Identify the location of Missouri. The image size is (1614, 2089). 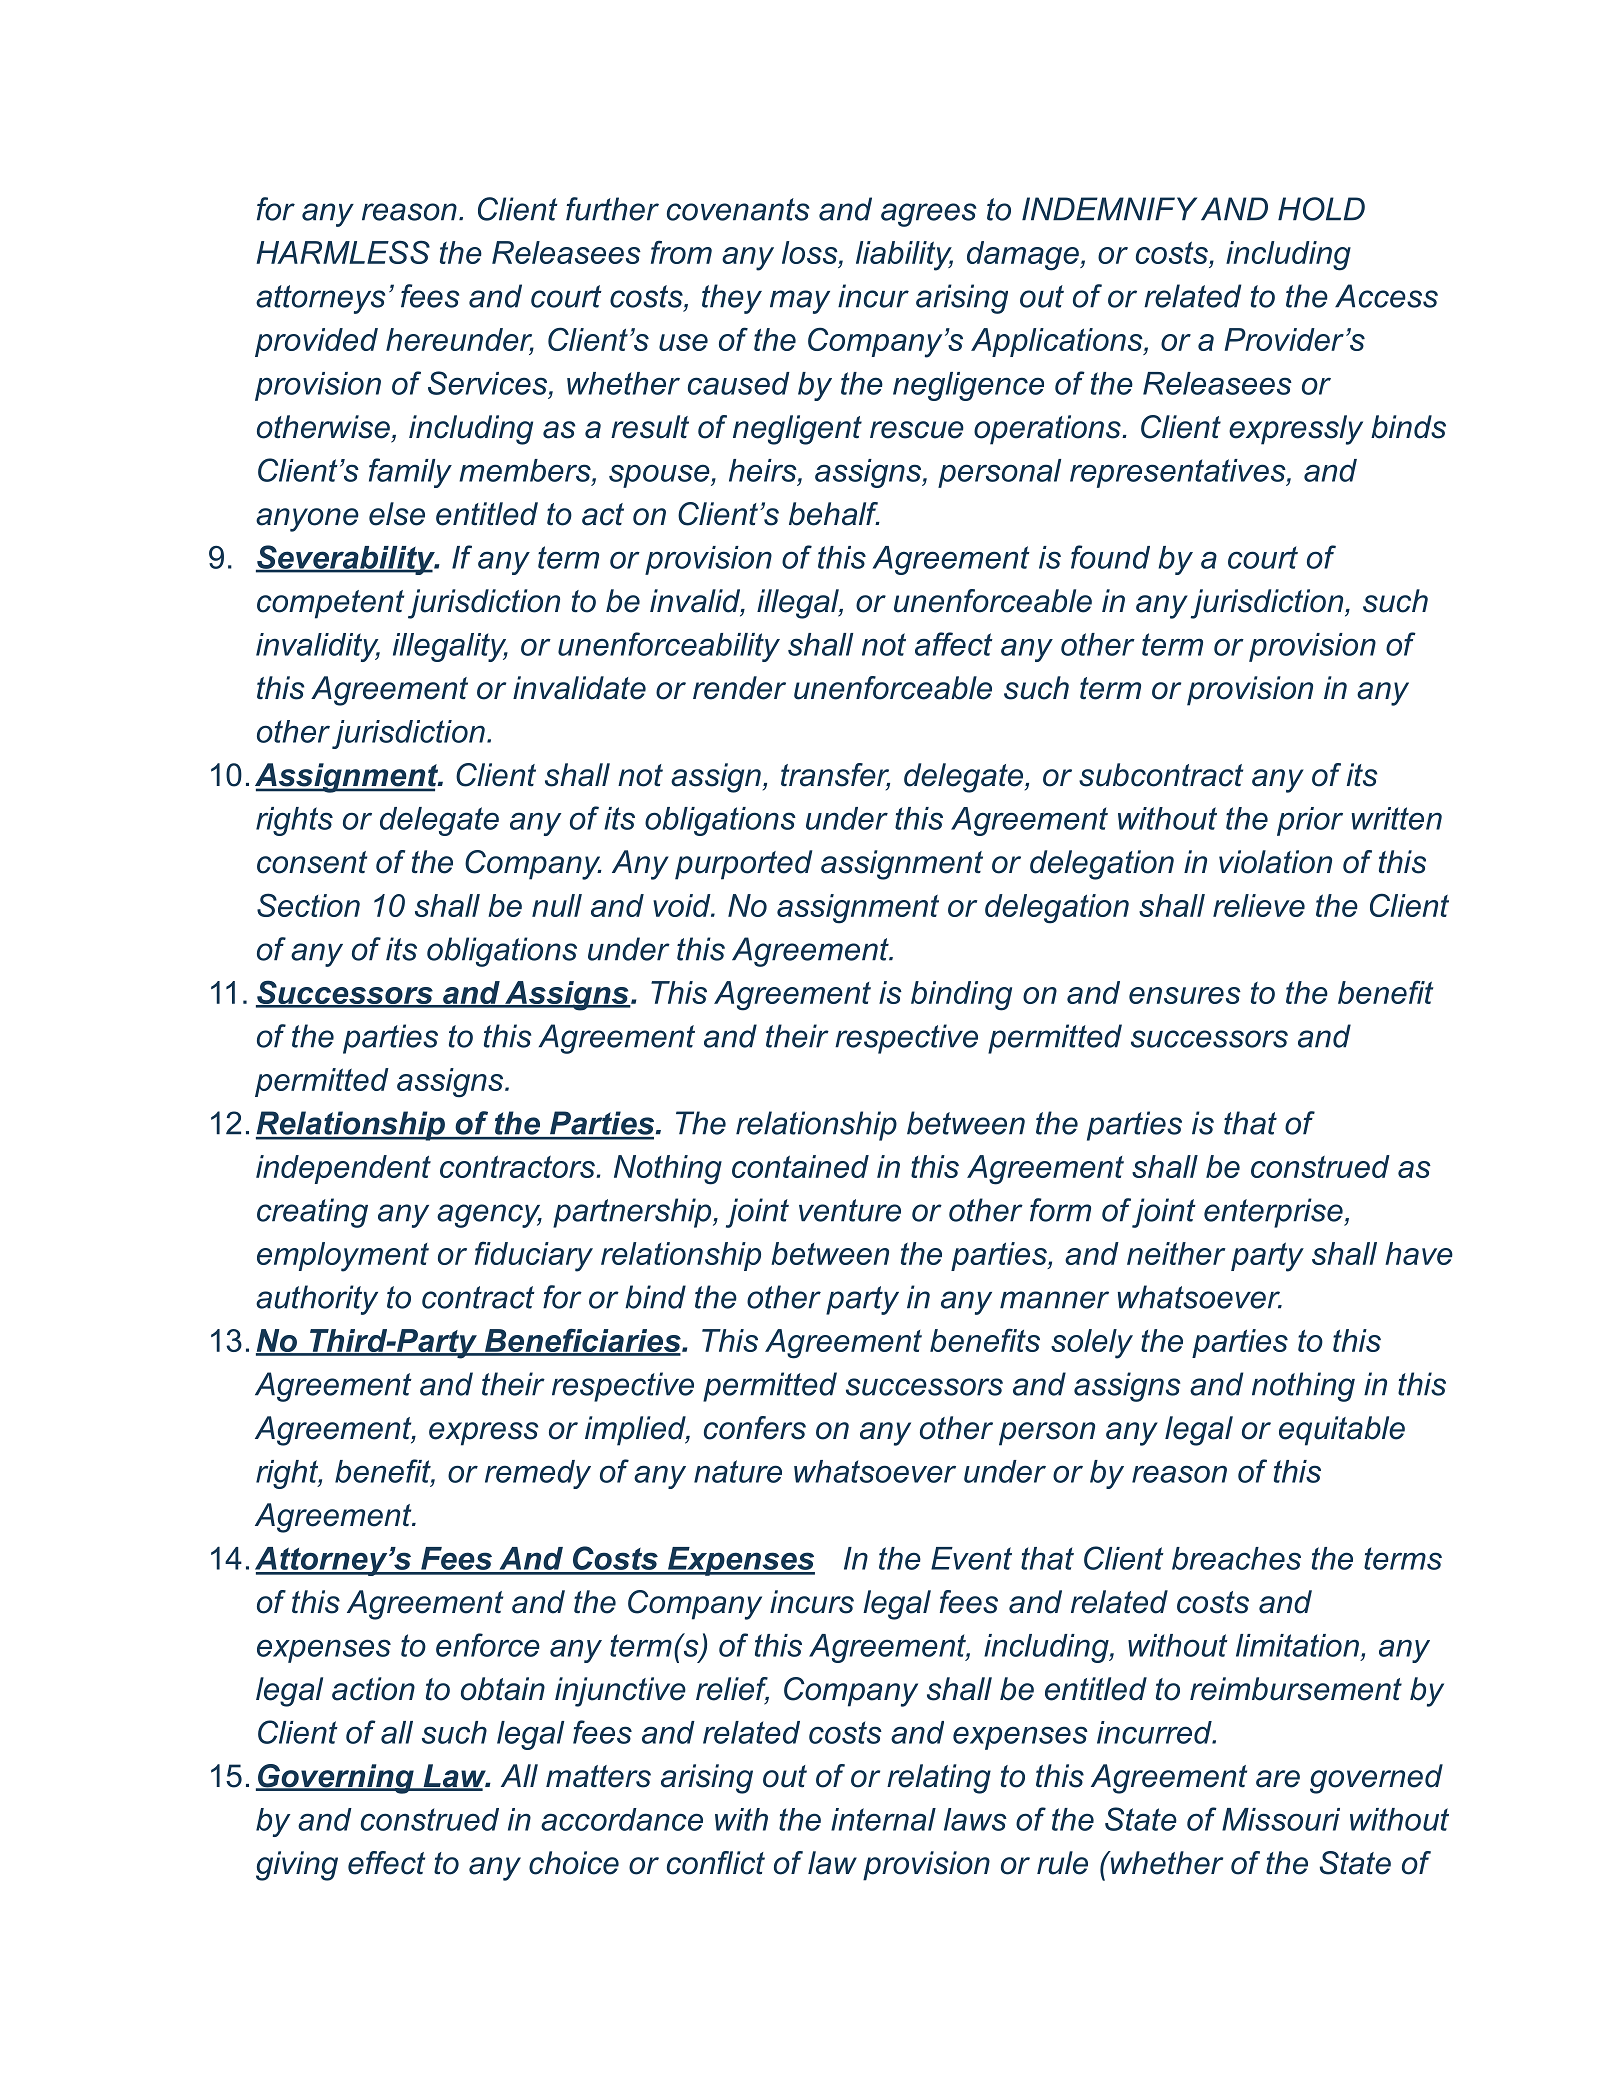
(1281, 1819).
